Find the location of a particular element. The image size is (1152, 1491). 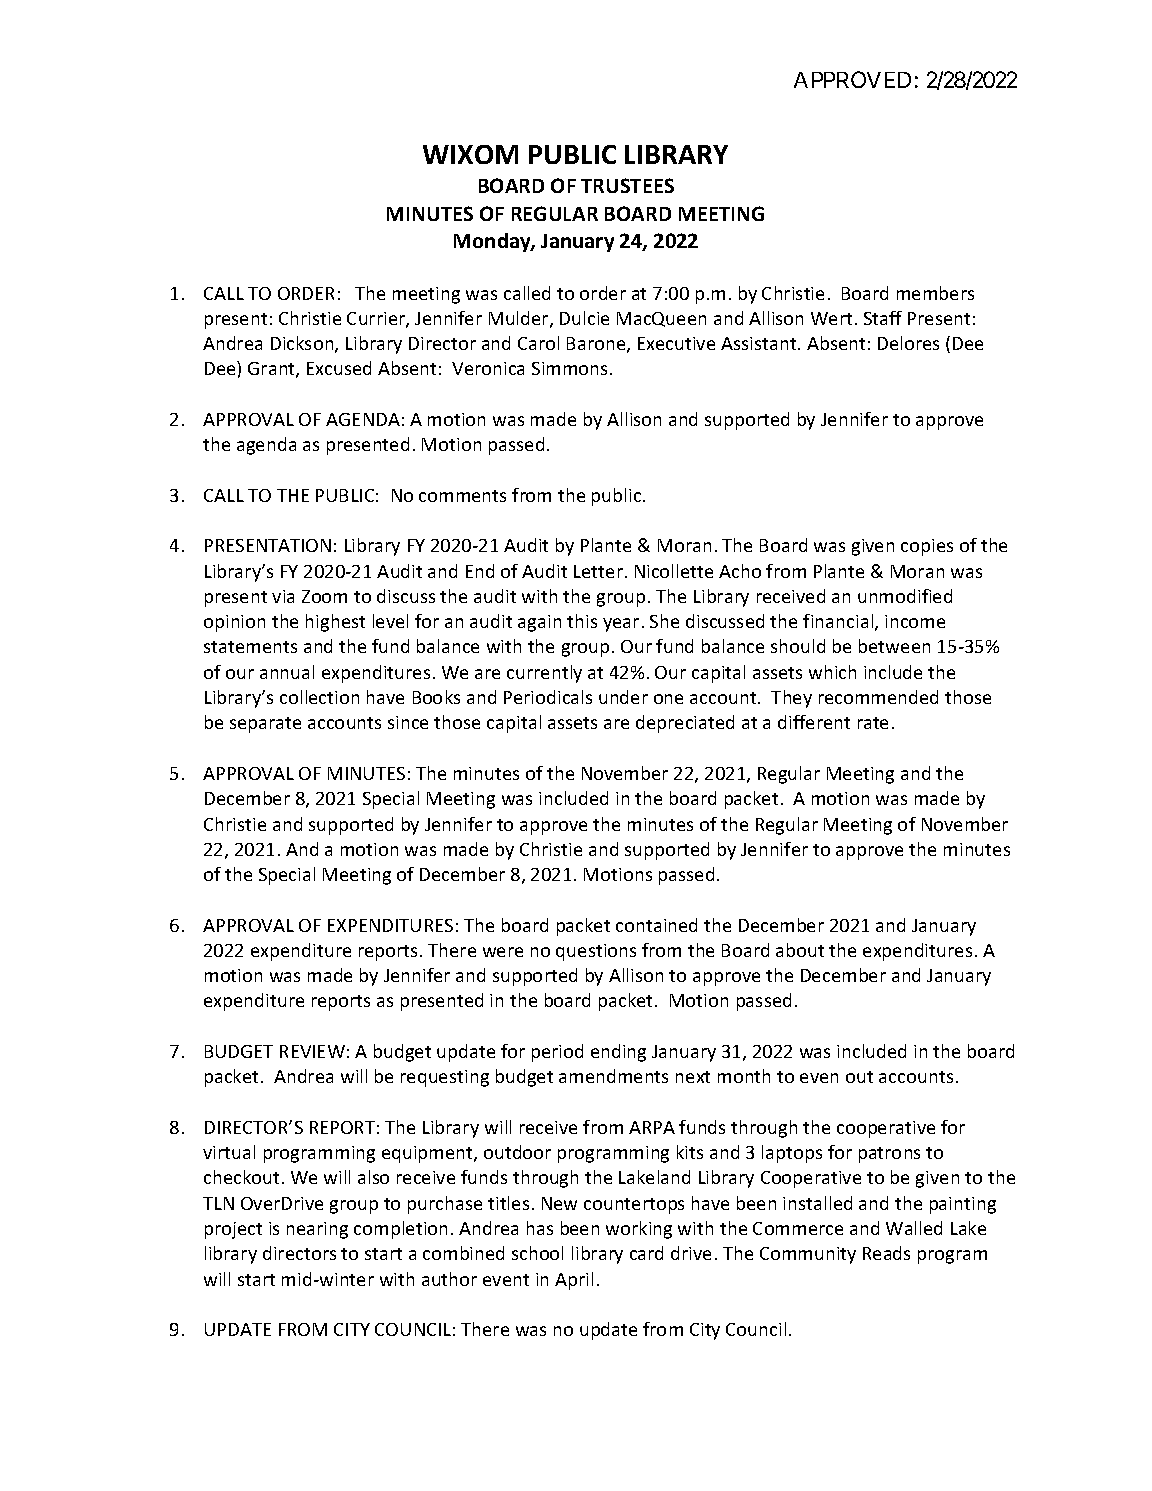

Excused is located at coordinates (339, 368).
